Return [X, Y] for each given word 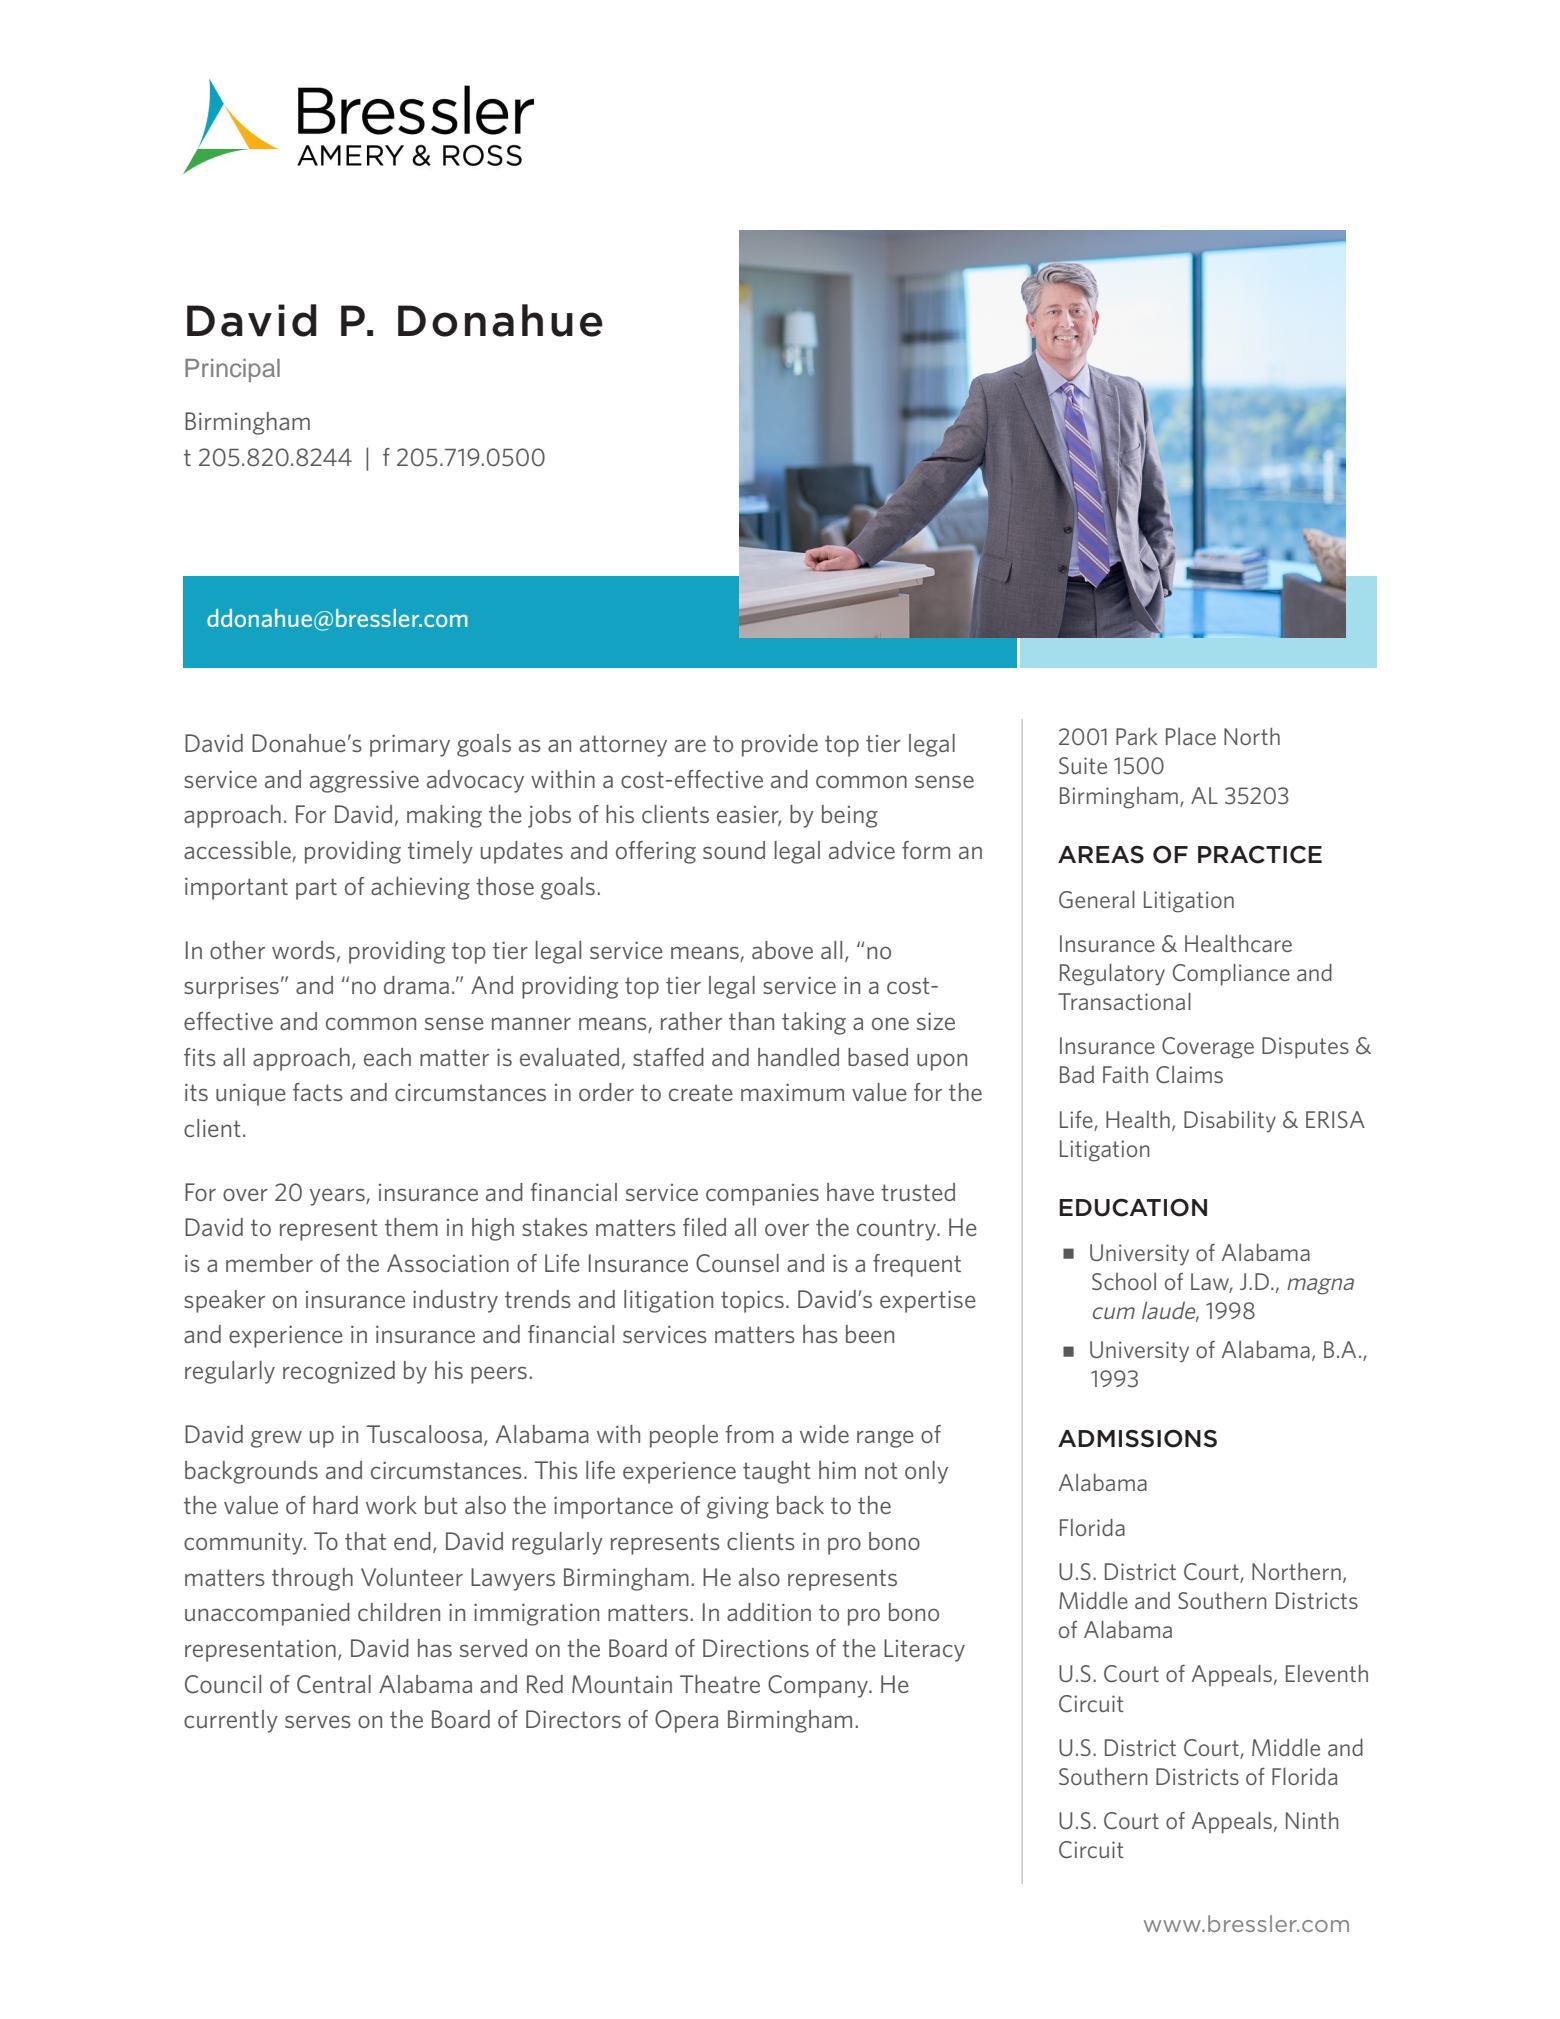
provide [780, 745]
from [750, 1434]
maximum [792, 1092]
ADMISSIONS [1137, 1438]
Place [1191, 736]
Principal [232, 370]
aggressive [364, 781]
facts [318, 1092]
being [850, 816]
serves [318, 1721]
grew [276, 1439]
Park [1136, 736]
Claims [1189, 1075]
